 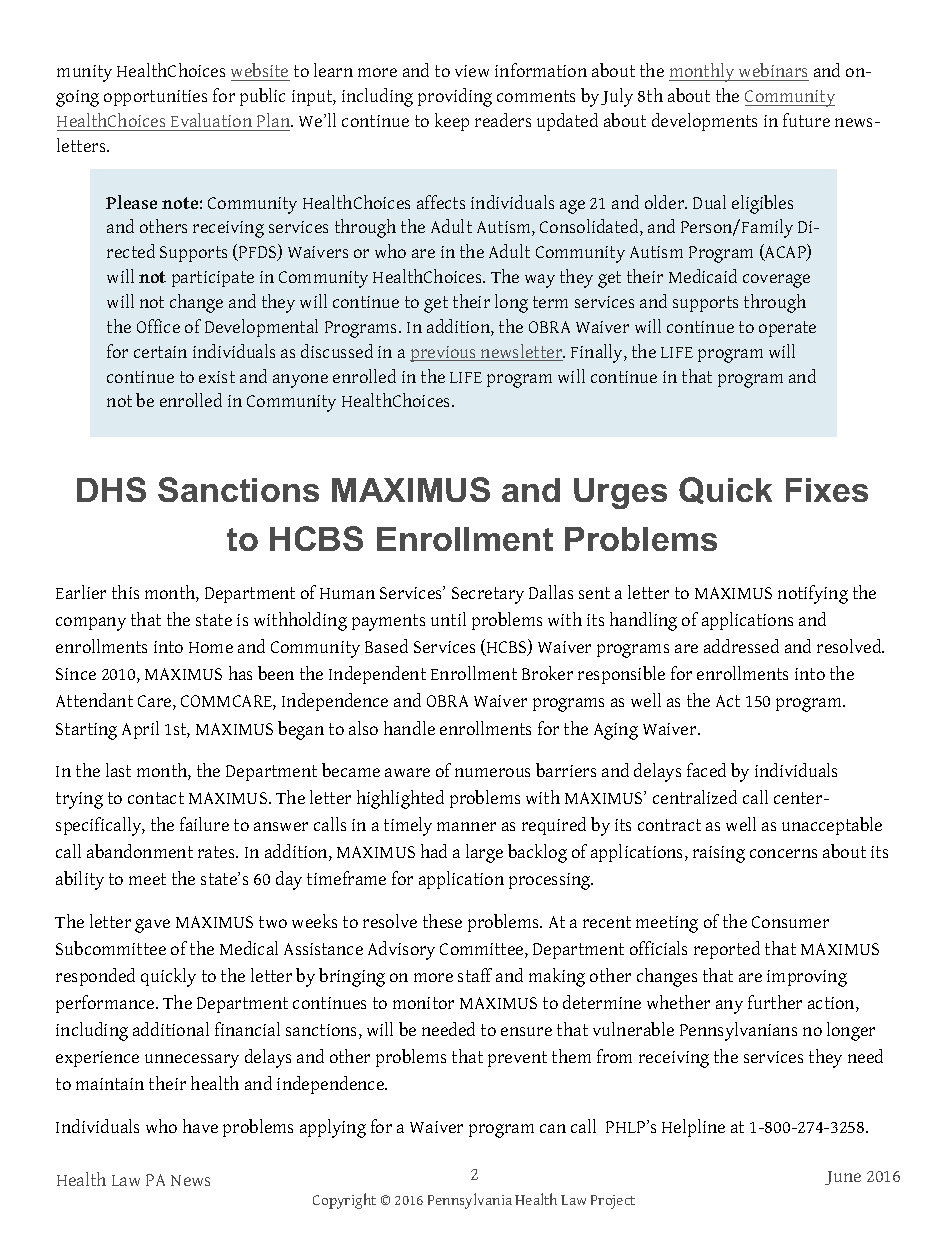 What do you see at coordinates (488, 595) in the image?
I see `Secretary` at bounding box center [488, 595].
